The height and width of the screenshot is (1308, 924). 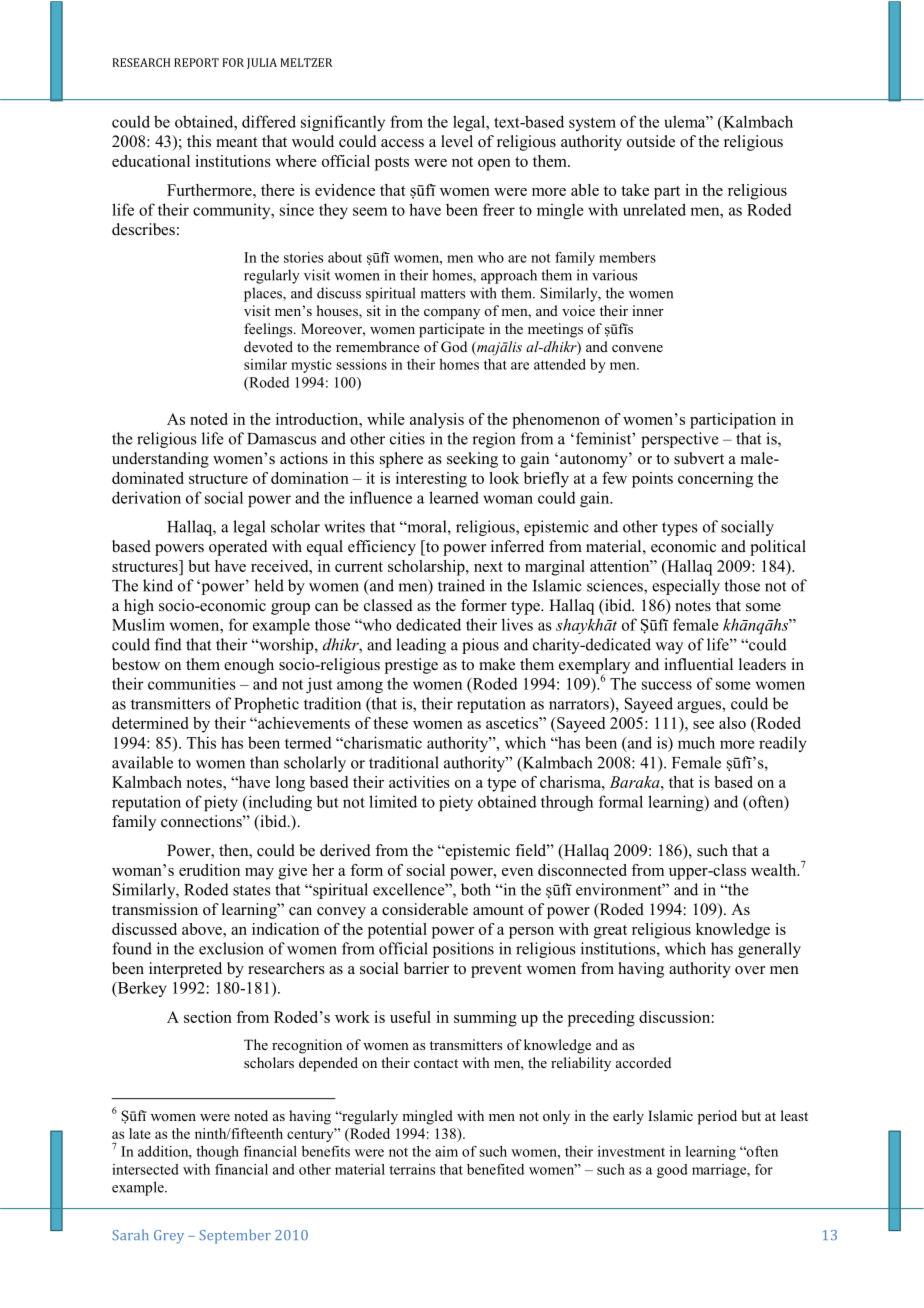 What do you see at coordinates (235, 1236) in the screenshot?
I see `September` at bounding box center [235, 1236].
